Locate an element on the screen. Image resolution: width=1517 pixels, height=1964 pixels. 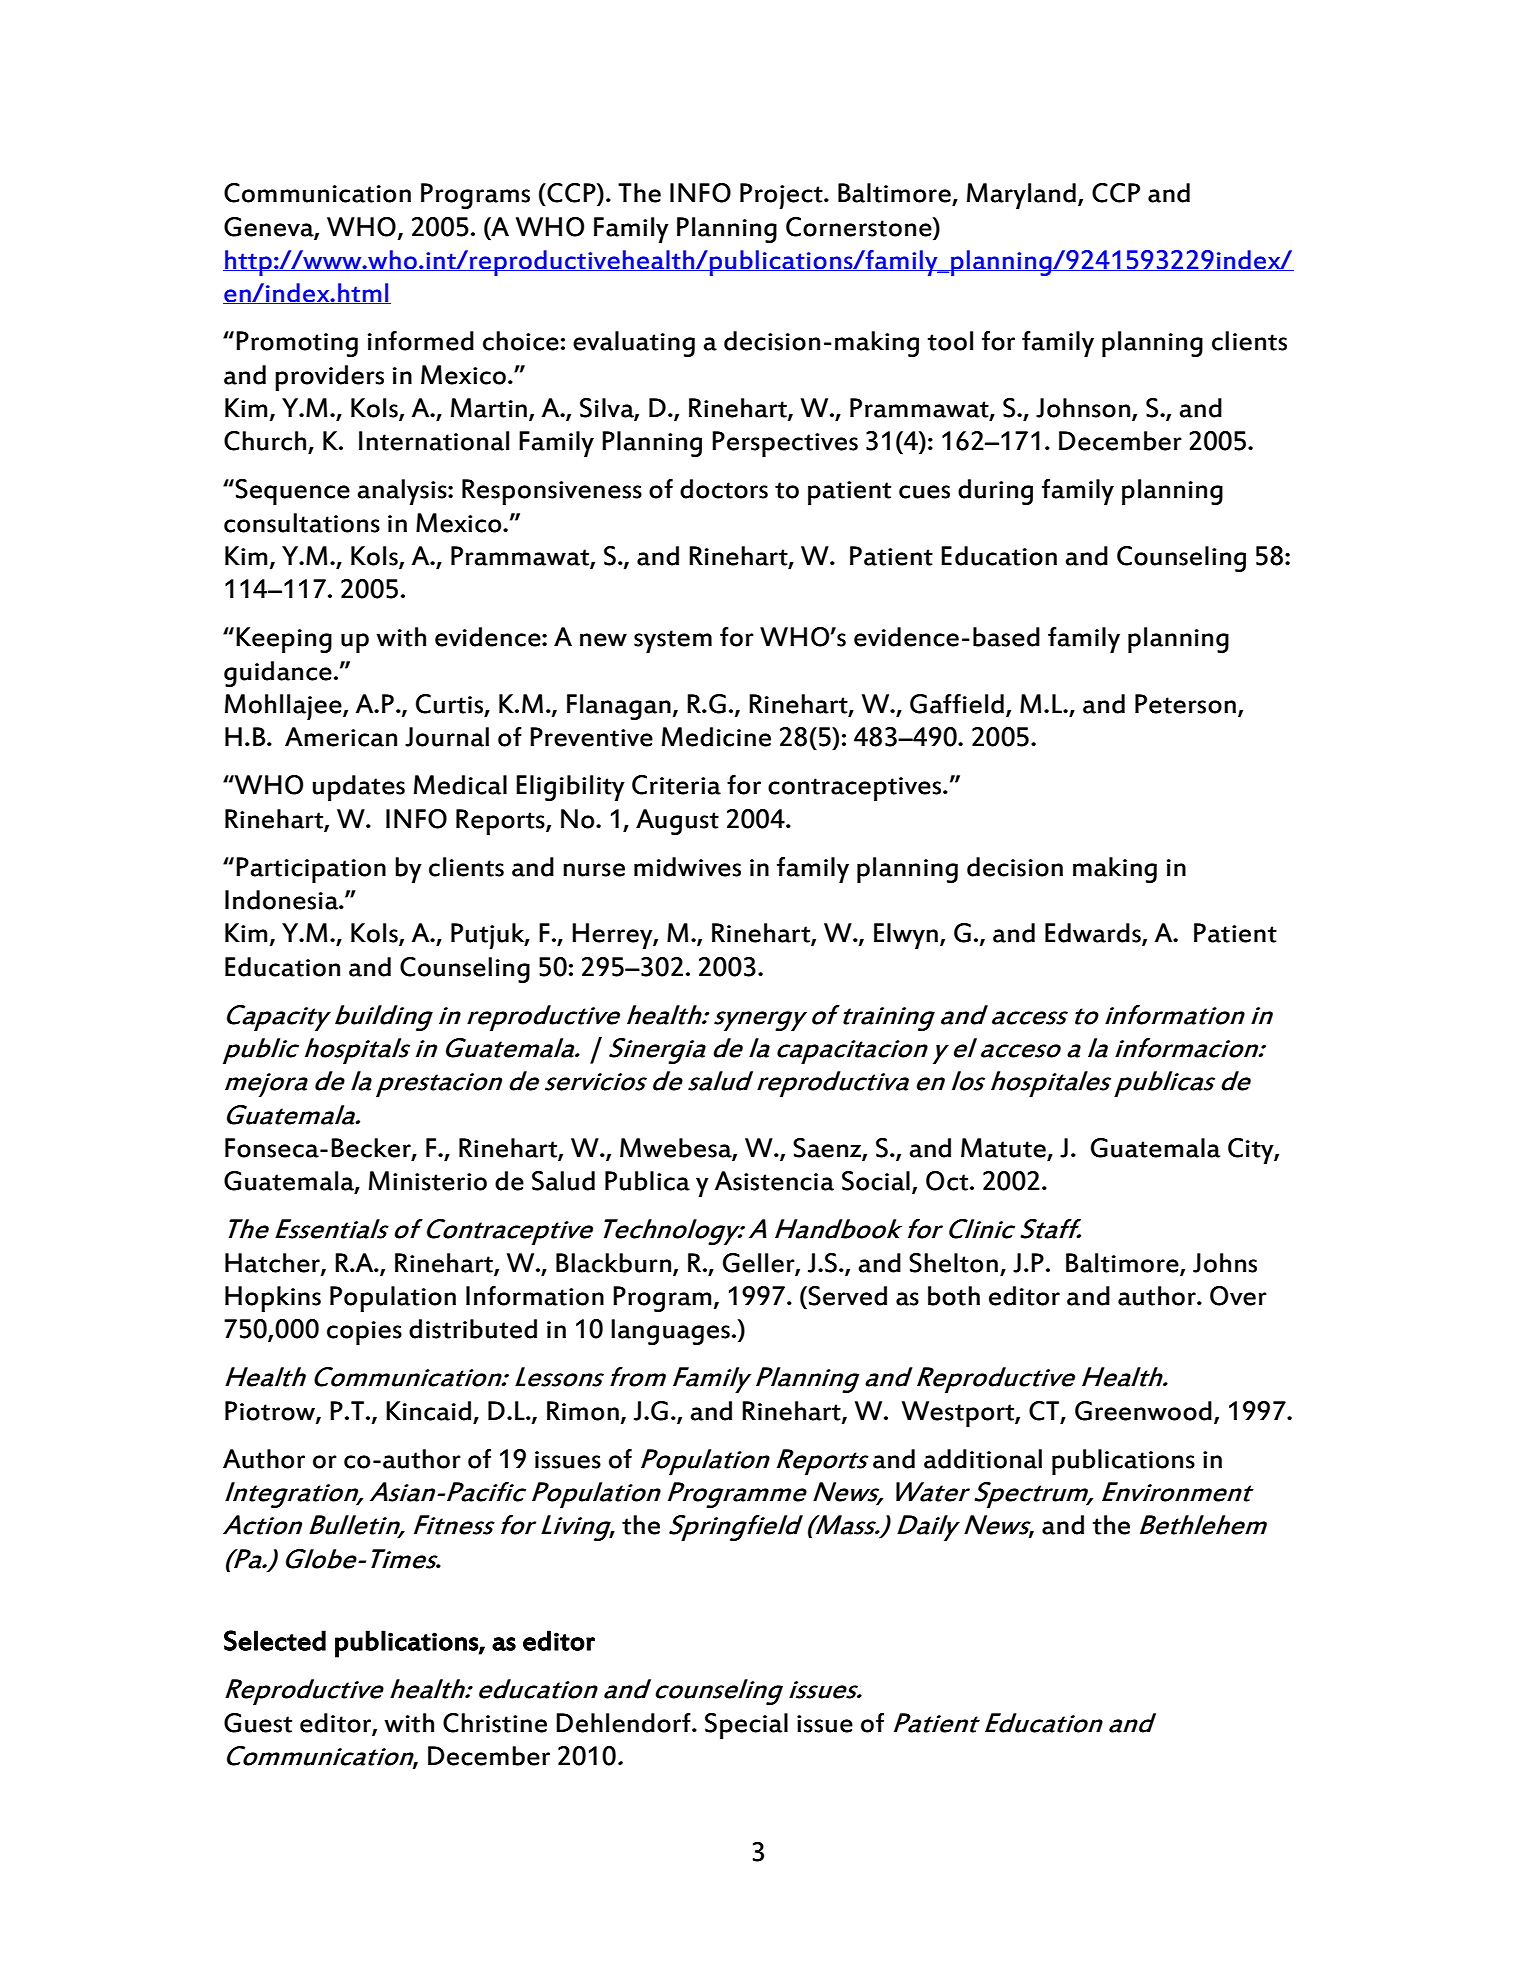
Social is located at coordinates (876, 1181).
